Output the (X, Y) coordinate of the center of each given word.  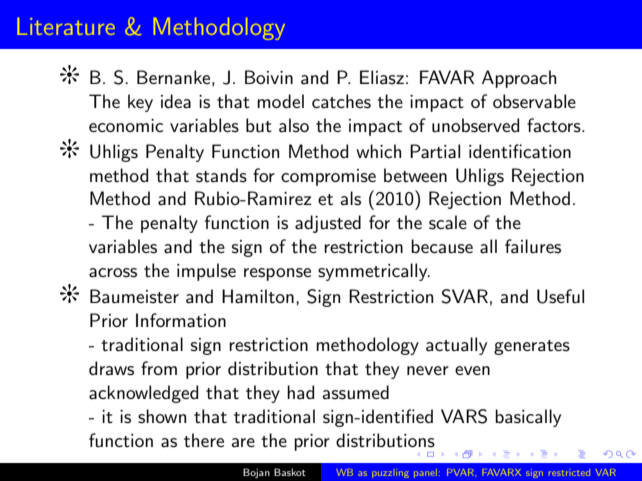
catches (341, 101)
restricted (569, 472)
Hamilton (258, 296)
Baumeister (134, 296)
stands (221, 175)
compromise (328, 177)
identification (520, 151)
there (204, 440)
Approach (519, 79)
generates (532, 347)
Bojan (256, 473)
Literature (66, 26)
